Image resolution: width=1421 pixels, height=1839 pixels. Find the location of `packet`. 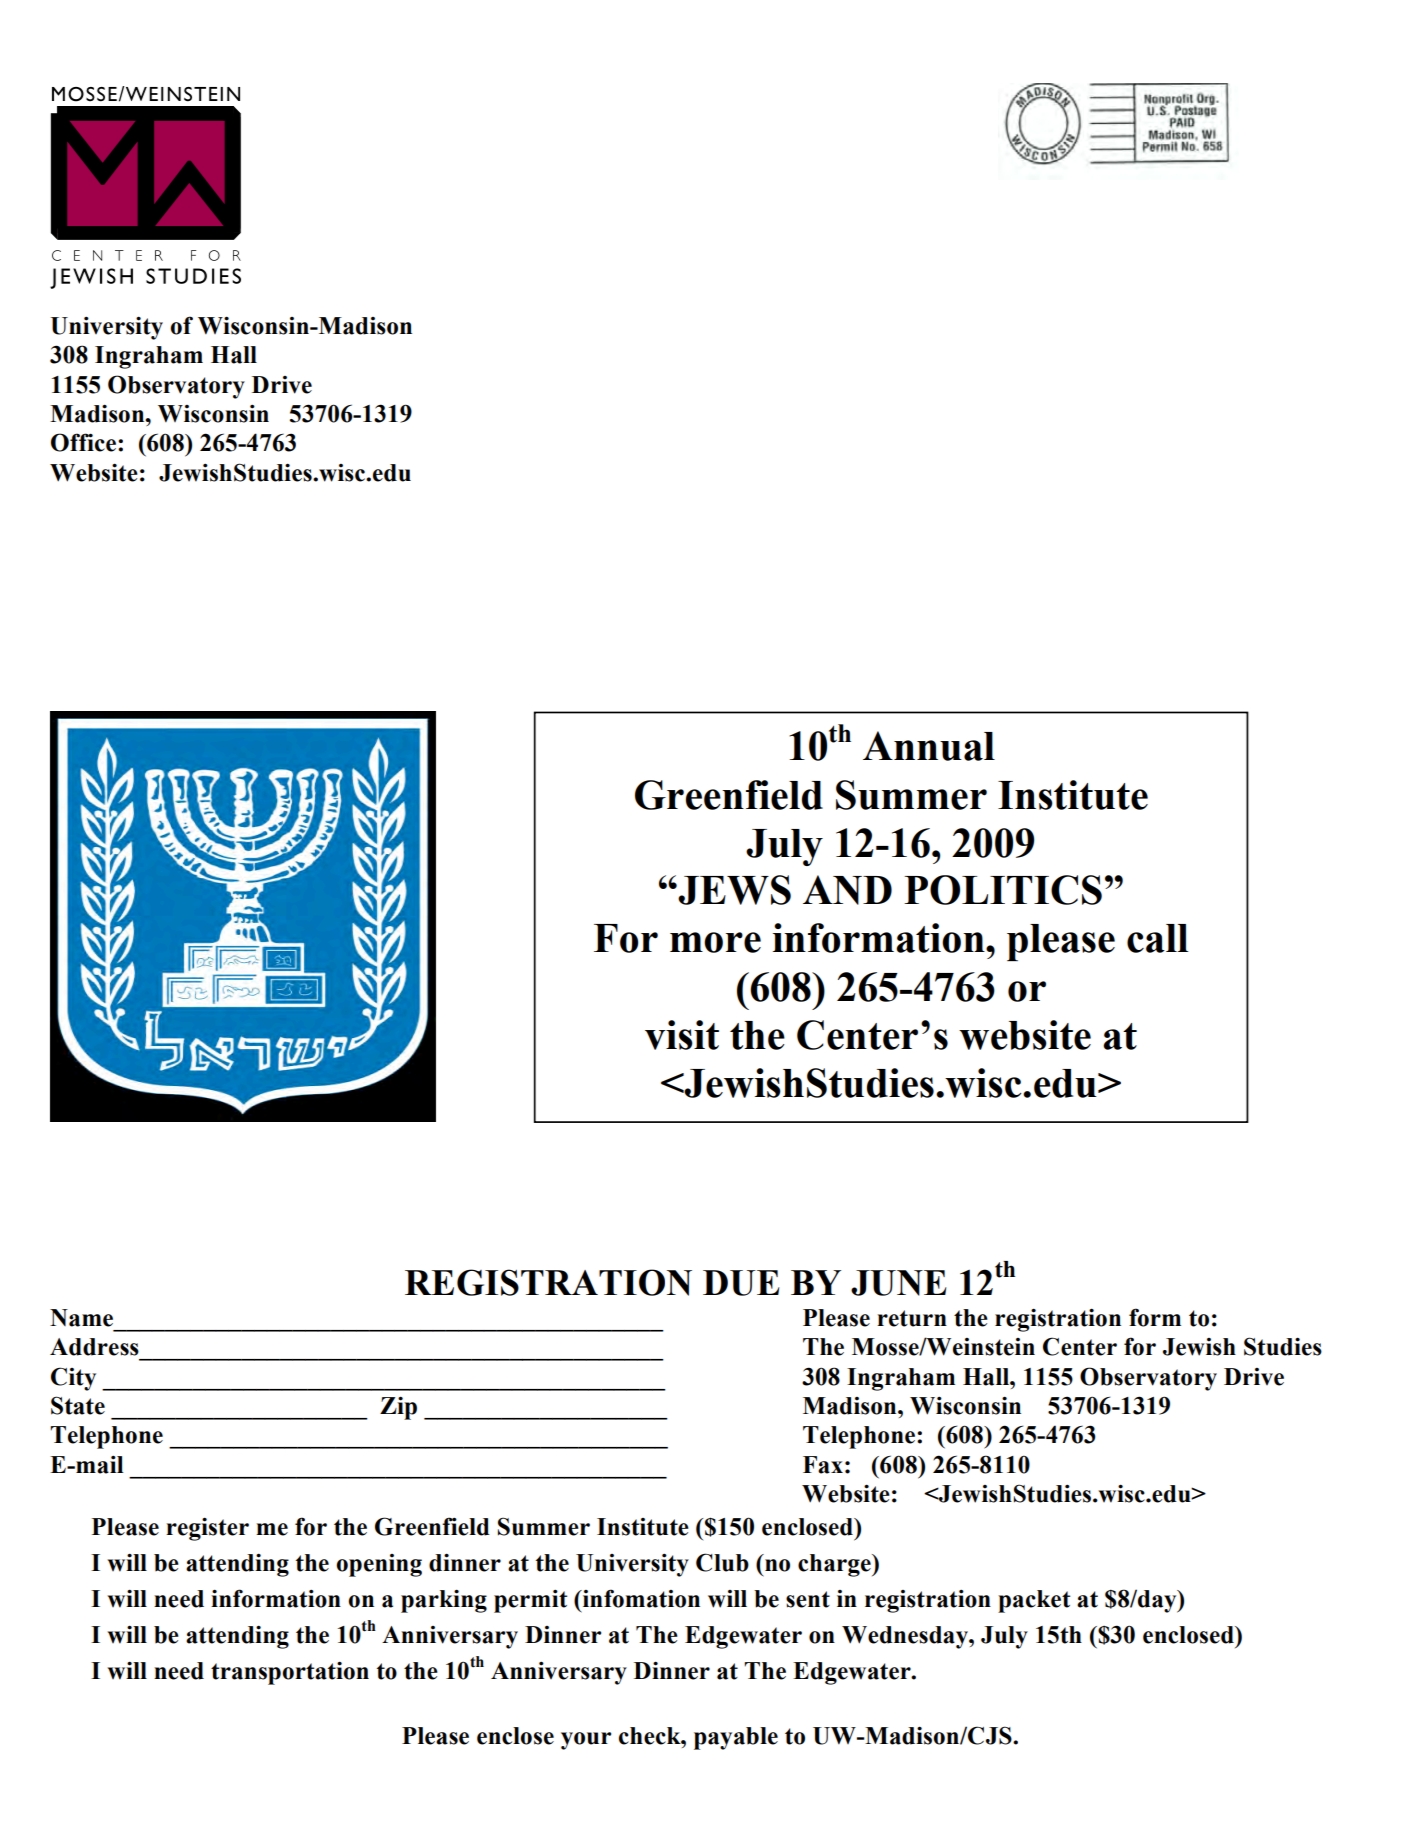

packet is located at coordinates (1034, 1601).
